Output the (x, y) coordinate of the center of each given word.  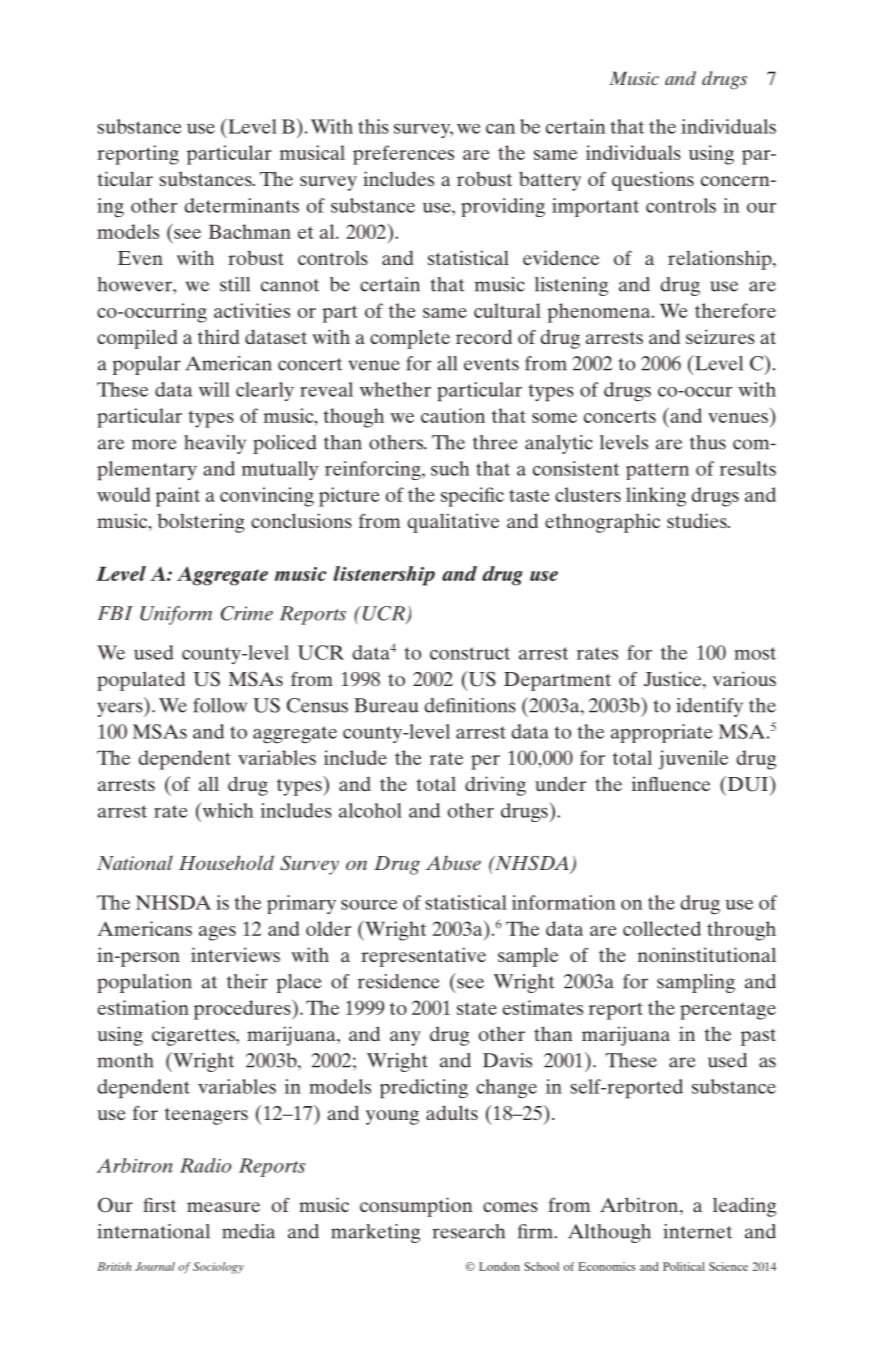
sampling (696, 983)
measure (223, 1207)
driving (495, 786)
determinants (242, 205)
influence (671, 783)
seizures (720, 336)
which (227, 810)
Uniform (176, 615)
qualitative (453, 523)
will (214, 389)
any (405, 1038)
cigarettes (195, 1036)
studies (698, 520)
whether (395, 389)
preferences (403, 155)
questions (653, 181)
